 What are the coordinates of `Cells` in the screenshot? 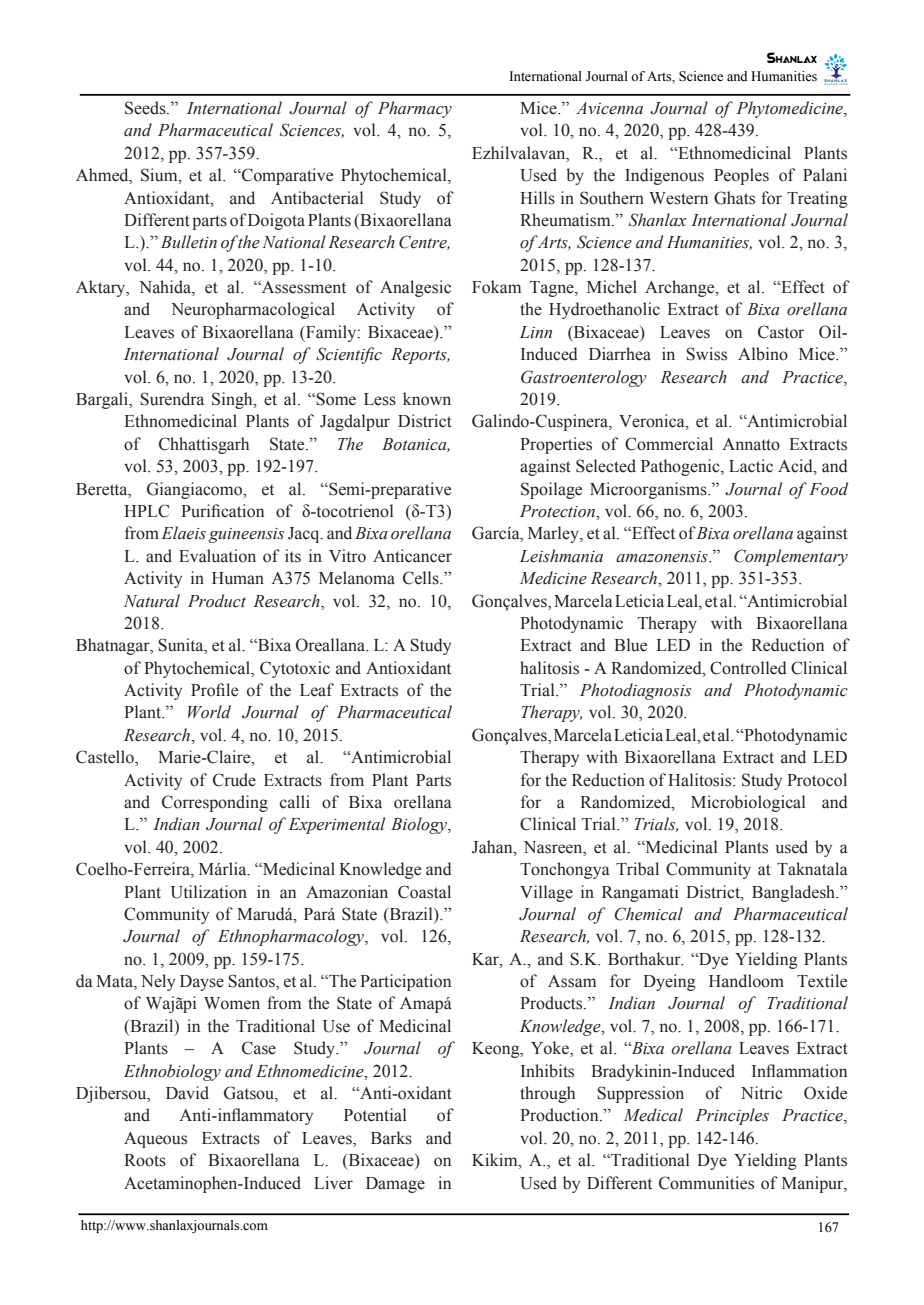 It's located at (422, 578).
